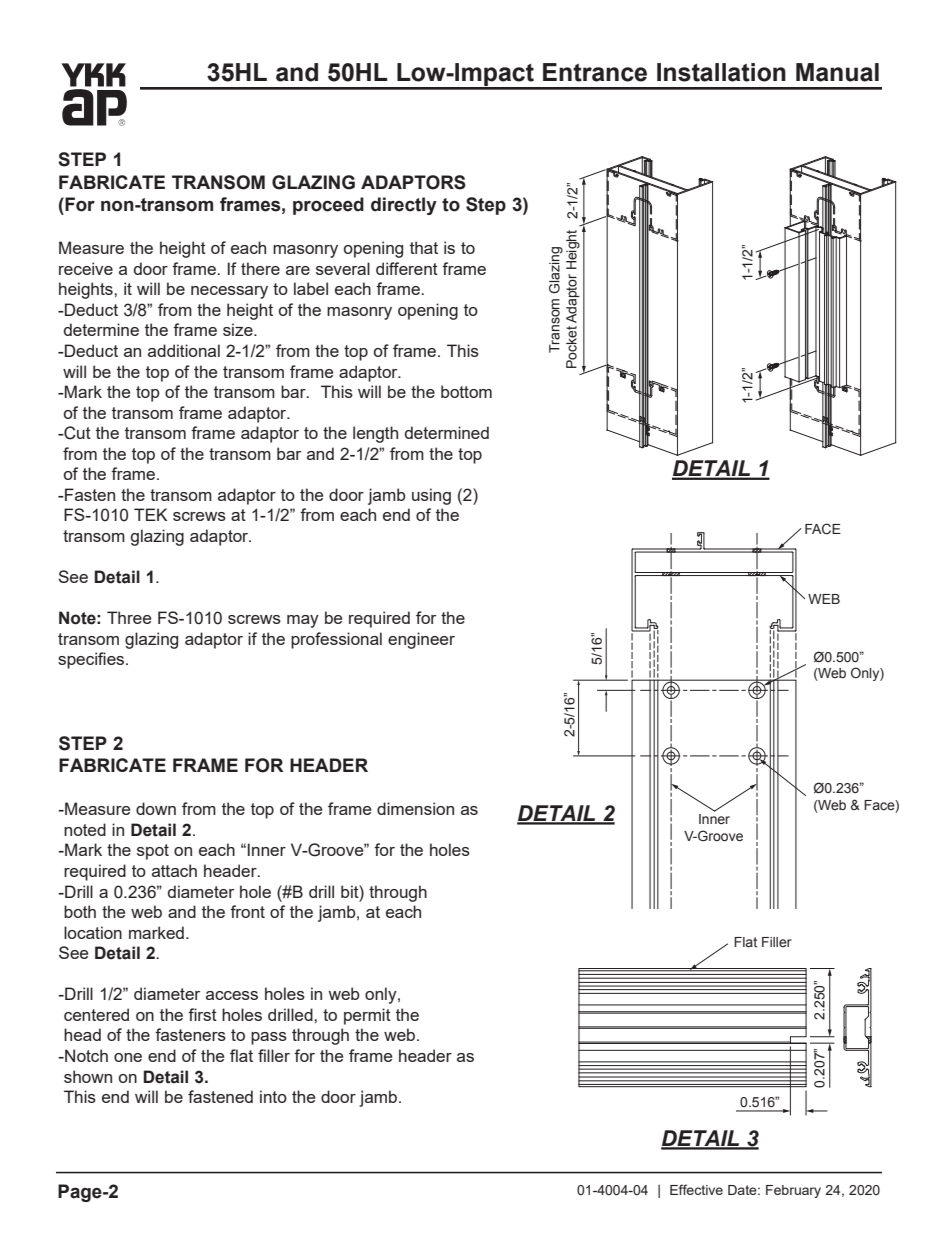  I want to click on proceed, so click(328, 206).
